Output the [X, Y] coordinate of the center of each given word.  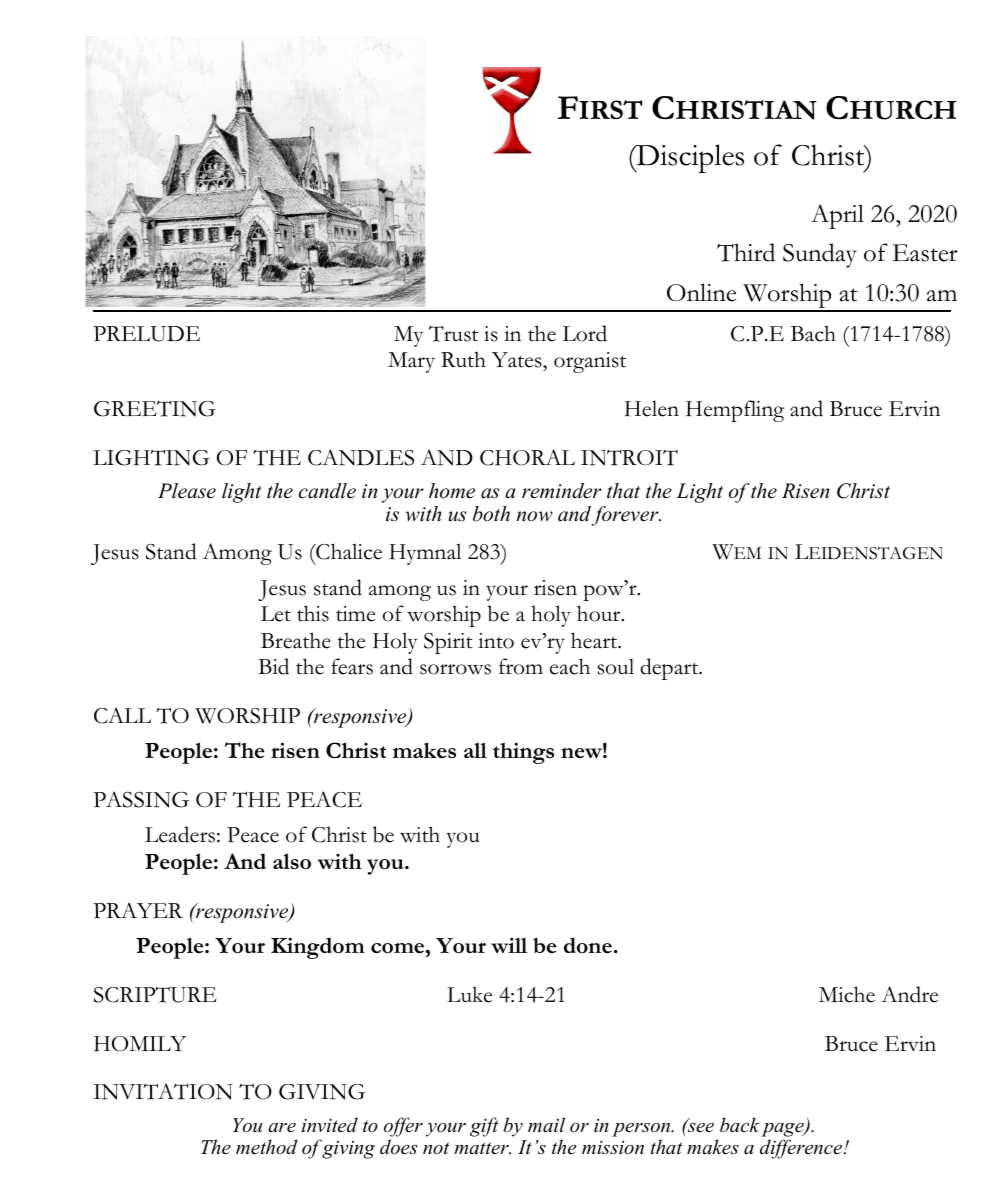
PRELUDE [146, 334]
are [282, 1128]
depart [670, 669]
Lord [585, 333]
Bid [273, 666]
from [521, 666]
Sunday [820, 255]
